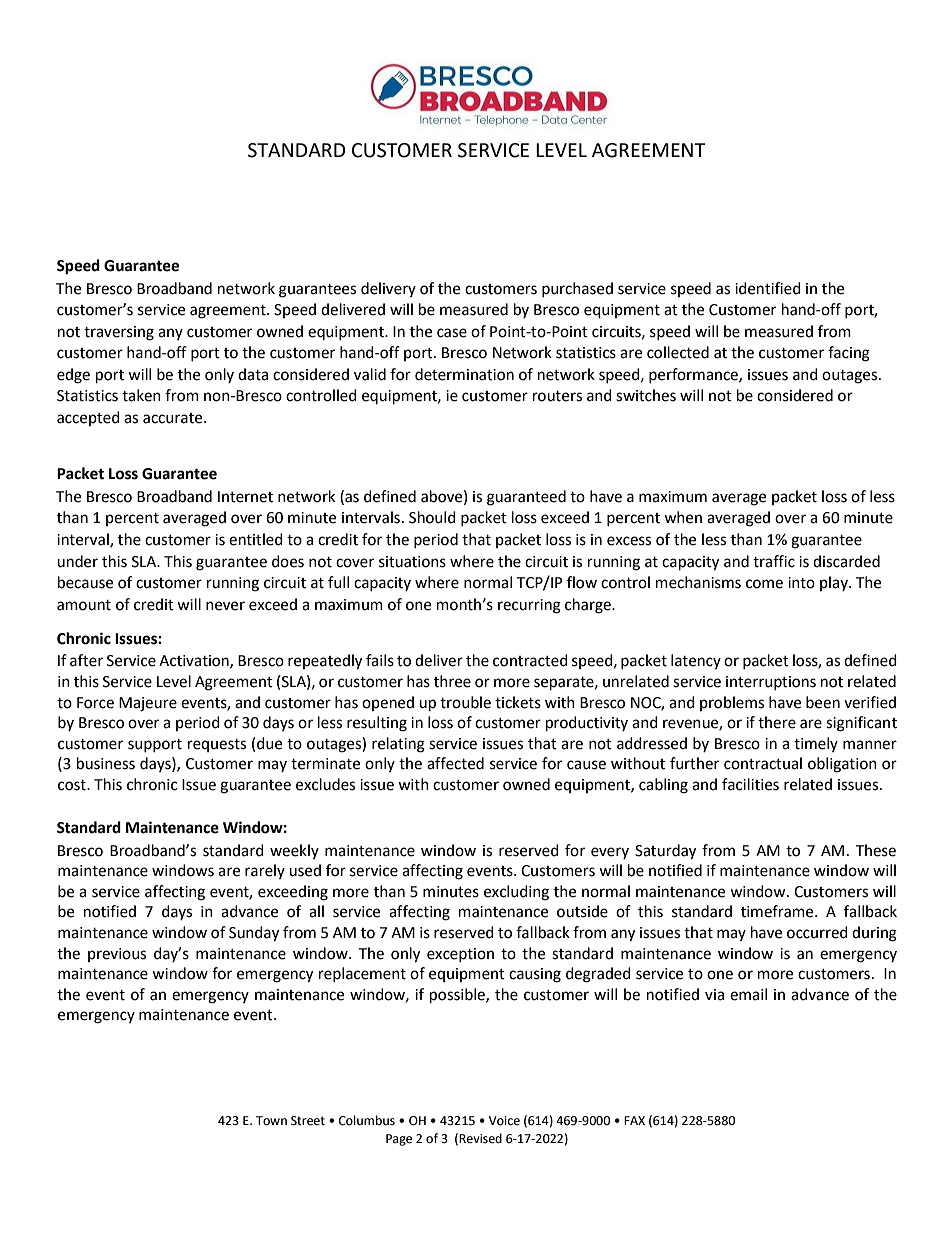 This page has height=1233, width=952. What do you see at coordinates (119, 333) in the page?
I see `traversing` at bounding box center [119, 333].
